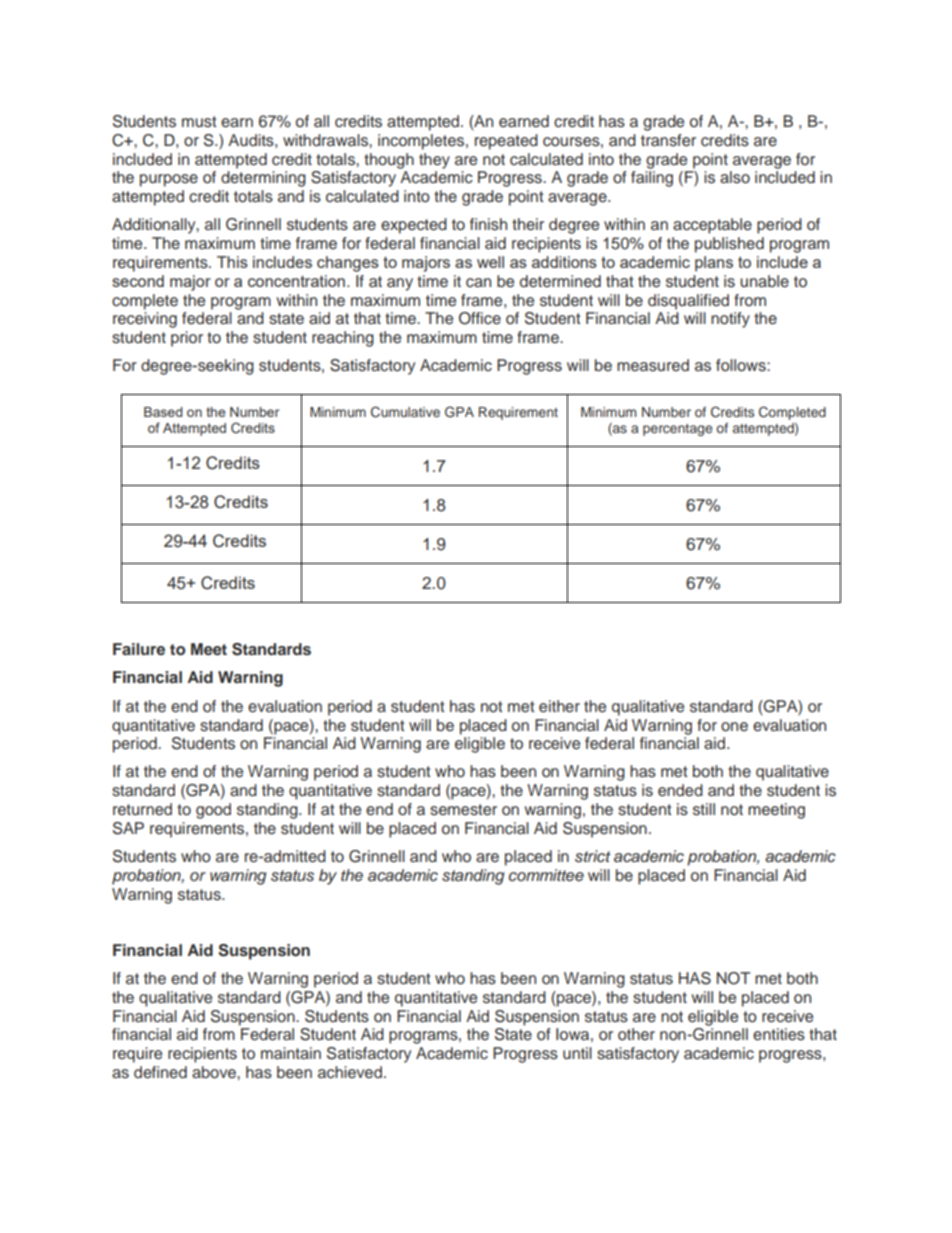  What do you see at coordinates (734, 727) in the screenshot?
I see `one` at bounding box center [734, 727].
